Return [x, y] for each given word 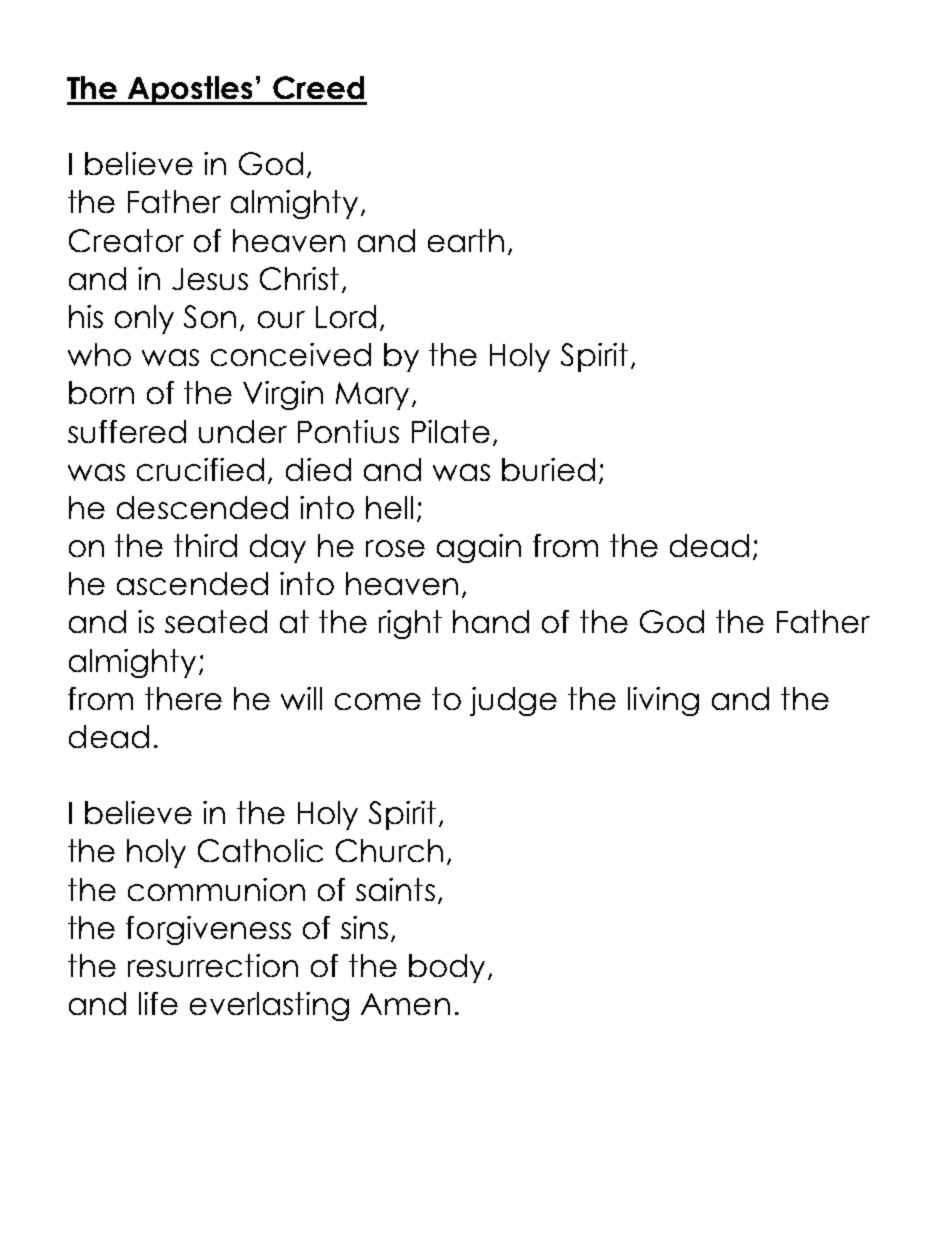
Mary [374, 396]
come [378, 701]
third [205, 545]
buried [548, 469]
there [183, 698]
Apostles [191, 90]
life [158, 1003]
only [144, 319]
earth [466, 240]
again [479, 548]
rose [395, 548]
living [663, 701]
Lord [346, 316]
